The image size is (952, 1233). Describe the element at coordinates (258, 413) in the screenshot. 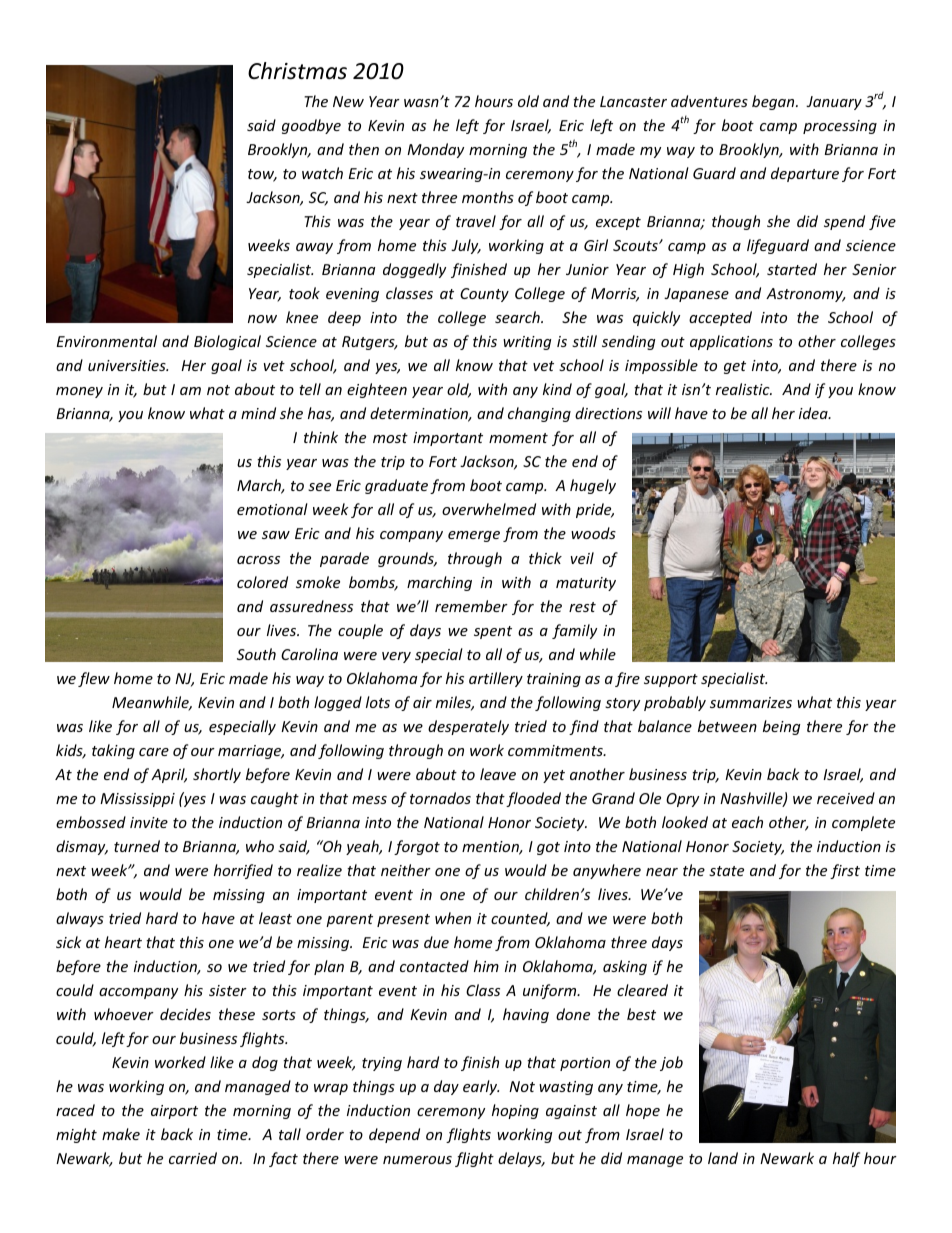

I see `mind` at that location.
